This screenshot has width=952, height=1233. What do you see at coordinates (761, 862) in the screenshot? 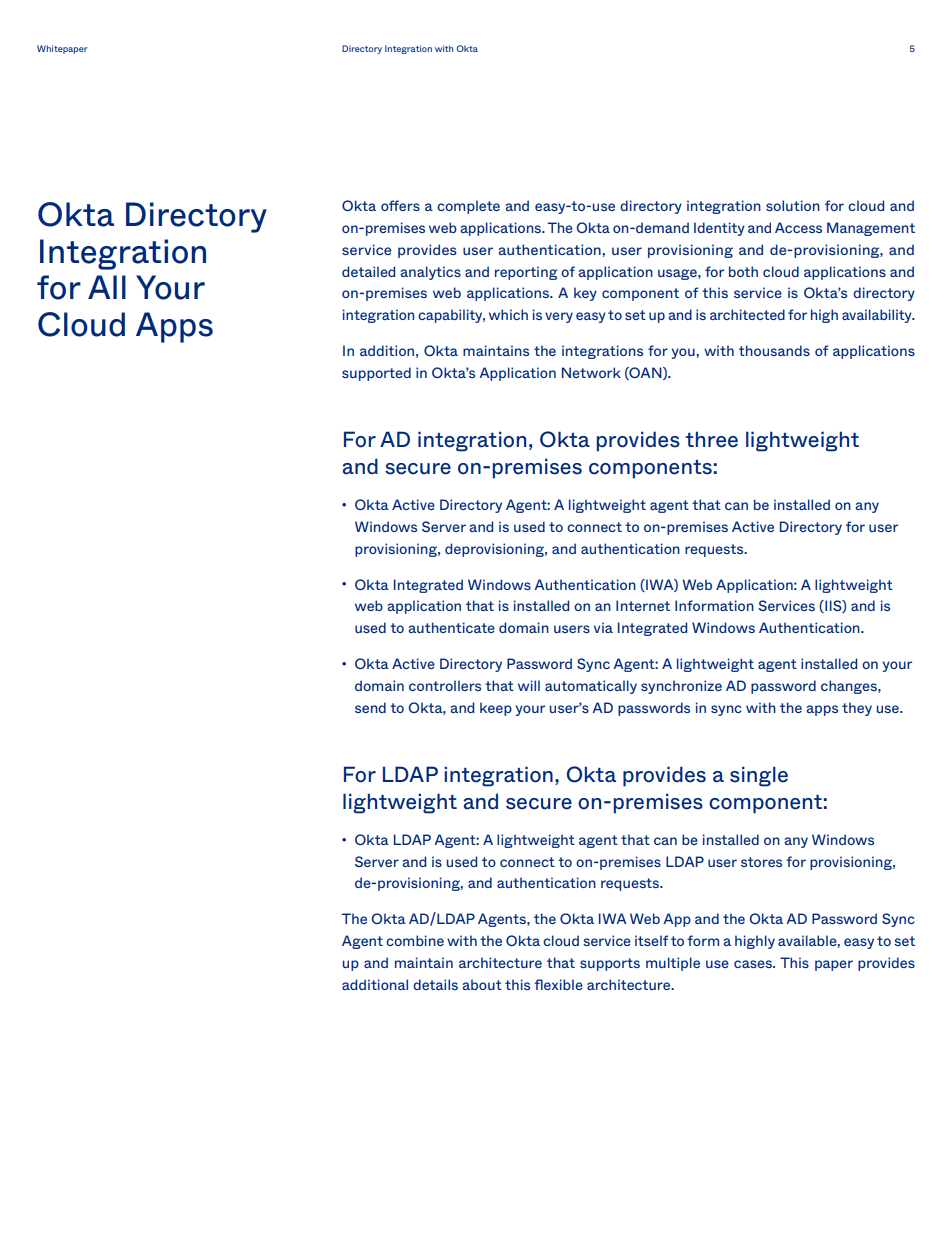
I see `stores` at bounding box center [761, 862].
